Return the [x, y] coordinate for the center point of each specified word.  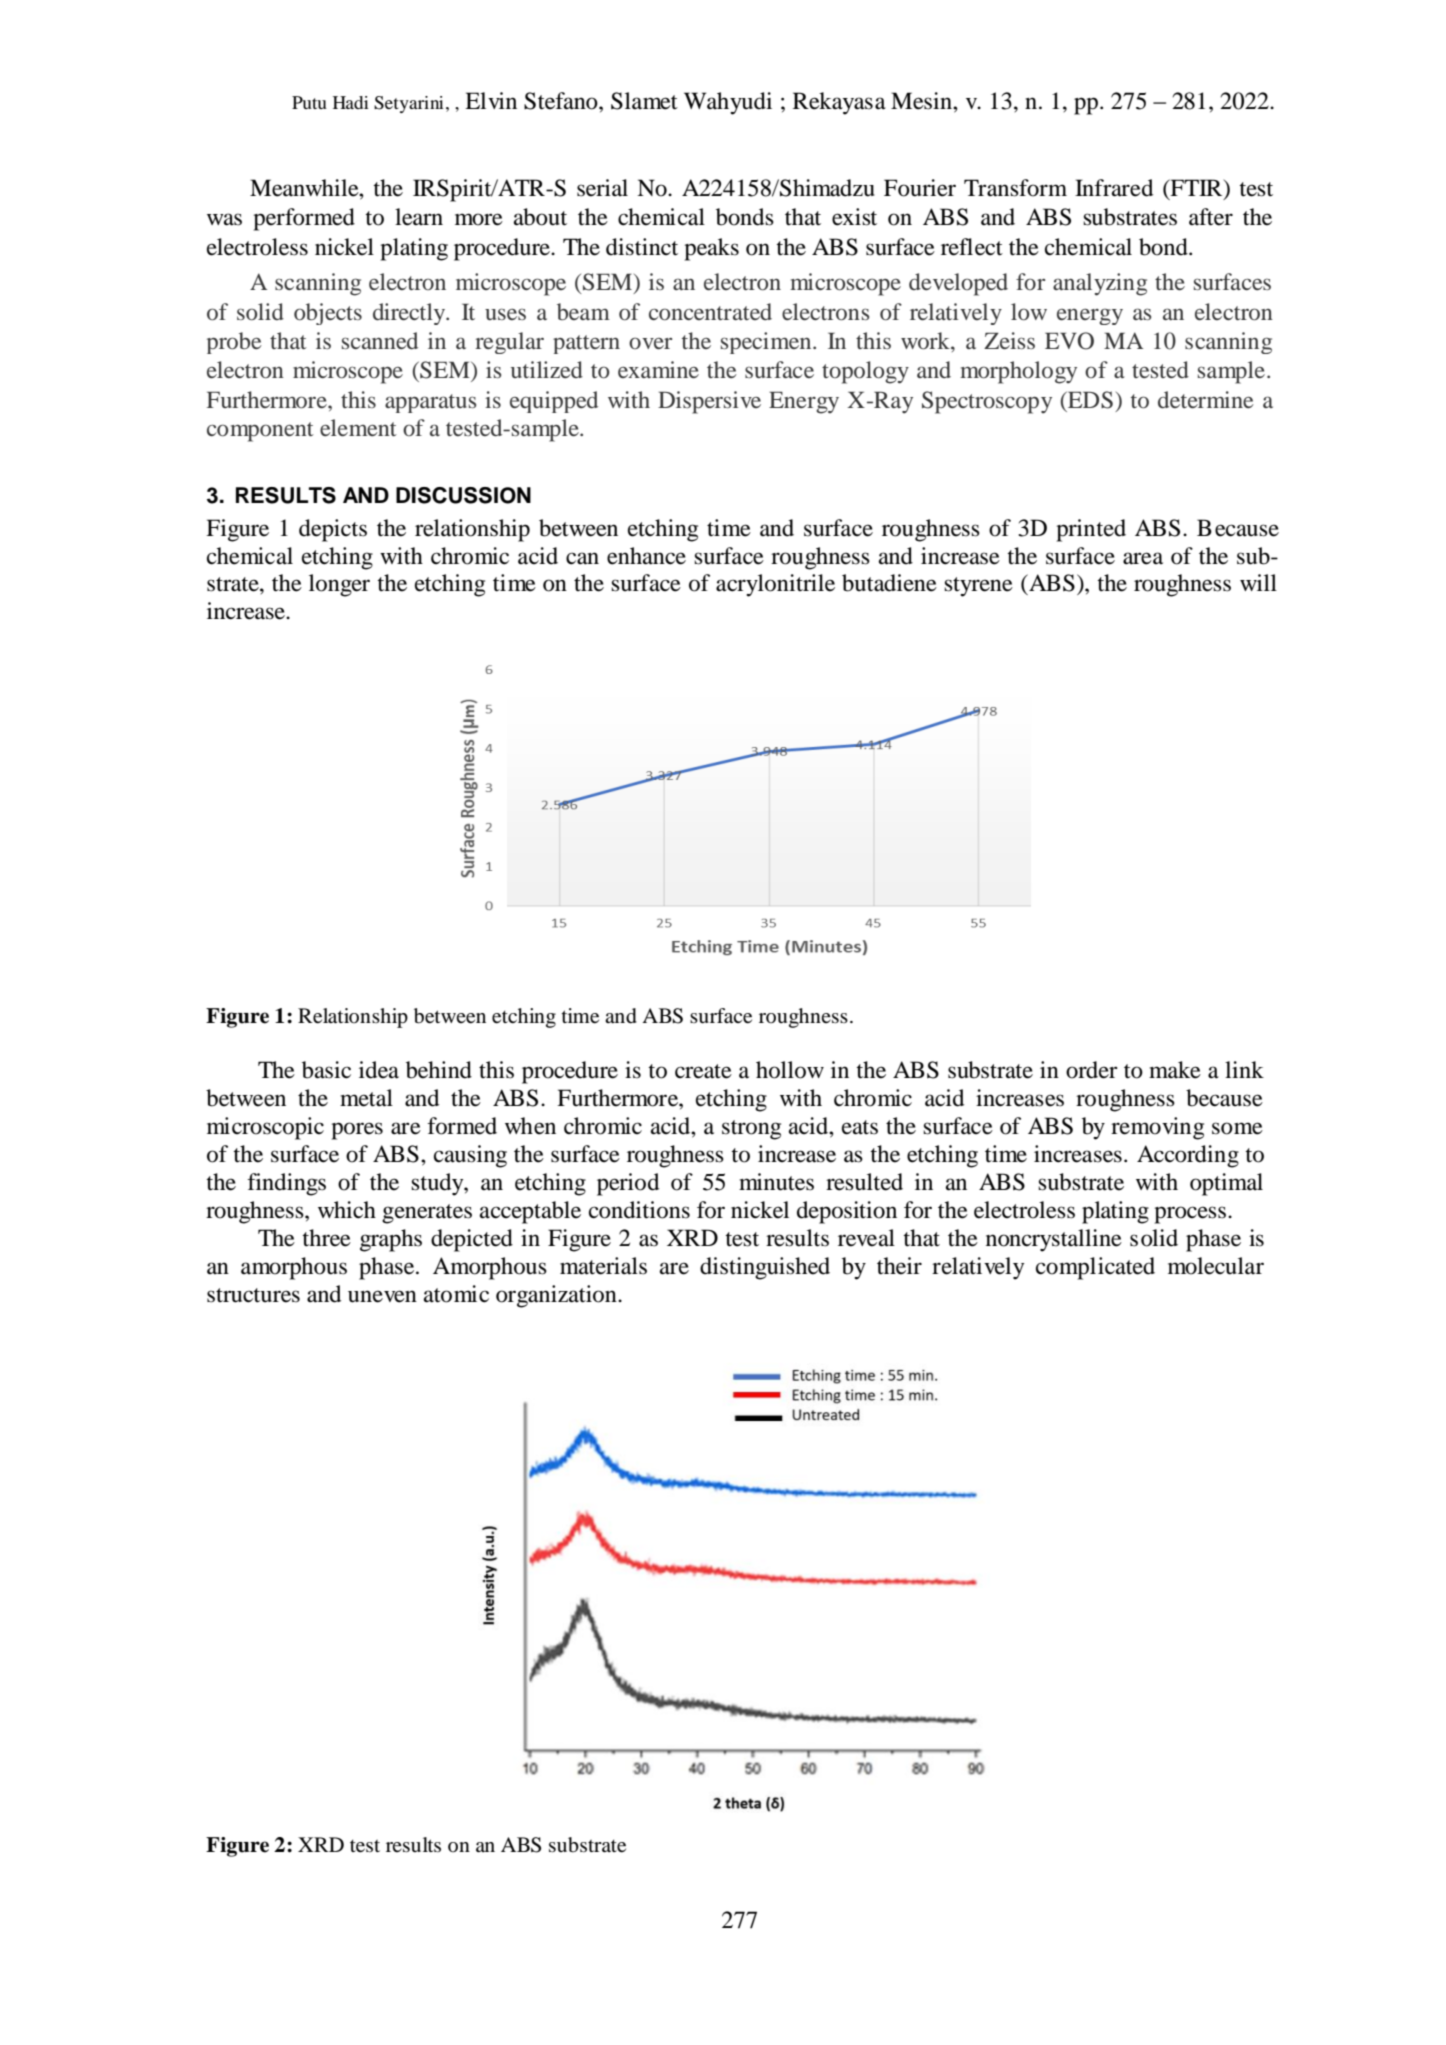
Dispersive [709, 402]
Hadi [351, 102]
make [1175, 1070]
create [703, 1071]
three [326, 1238]
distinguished [765, 1268]
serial [602, 188]
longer [339, 585]
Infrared [1114, 188]
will [1258, 582]
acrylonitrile [775, 585]
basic [326, 1070]
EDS [1089, 400]
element [358, 428]
